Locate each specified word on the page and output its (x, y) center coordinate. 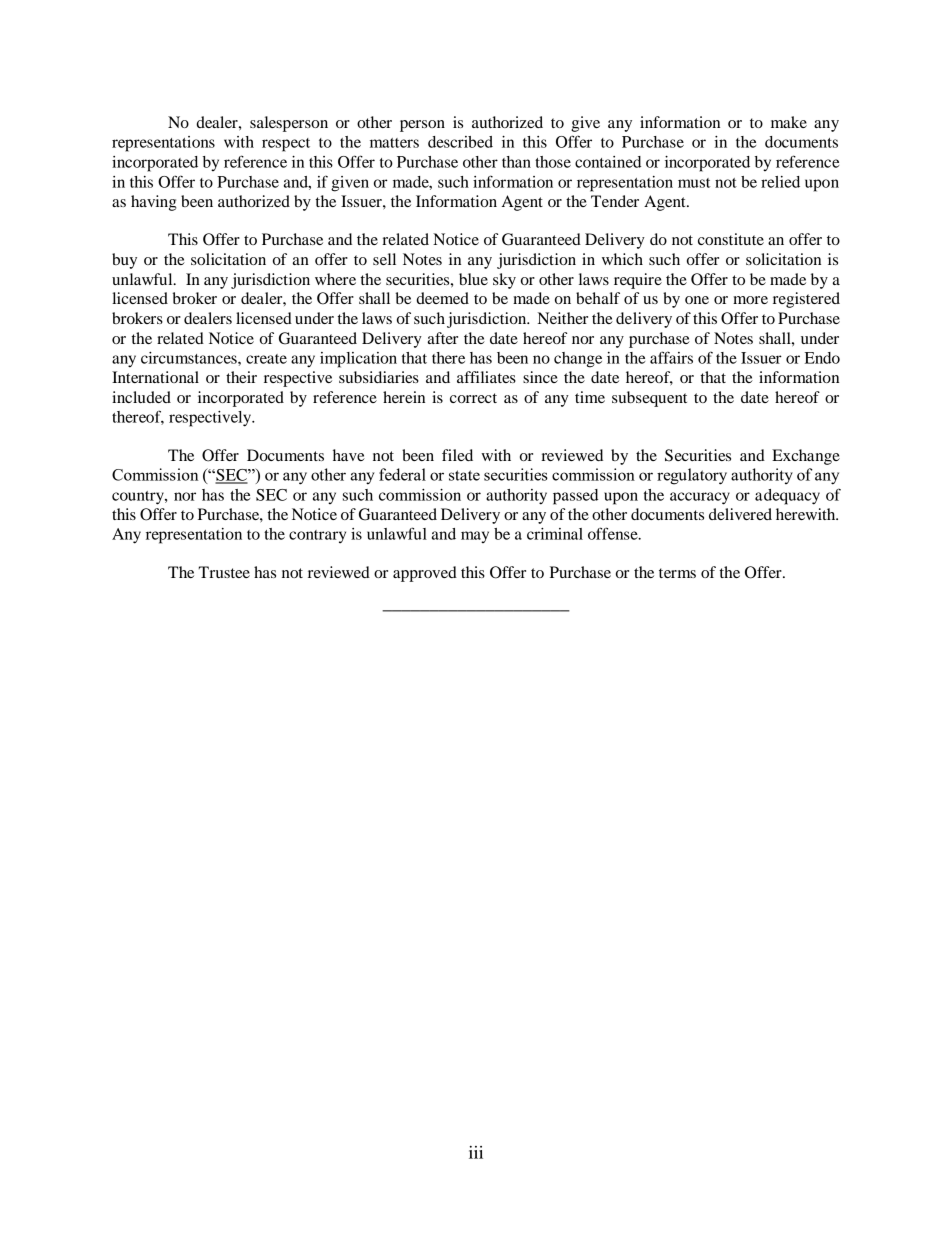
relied (780, 182)
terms (677, 573)
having (154, 203)
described (460, 142)
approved (425, 574)
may (475, 537)
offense (614, 533)
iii (476, 1152)
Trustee (224, 572)
